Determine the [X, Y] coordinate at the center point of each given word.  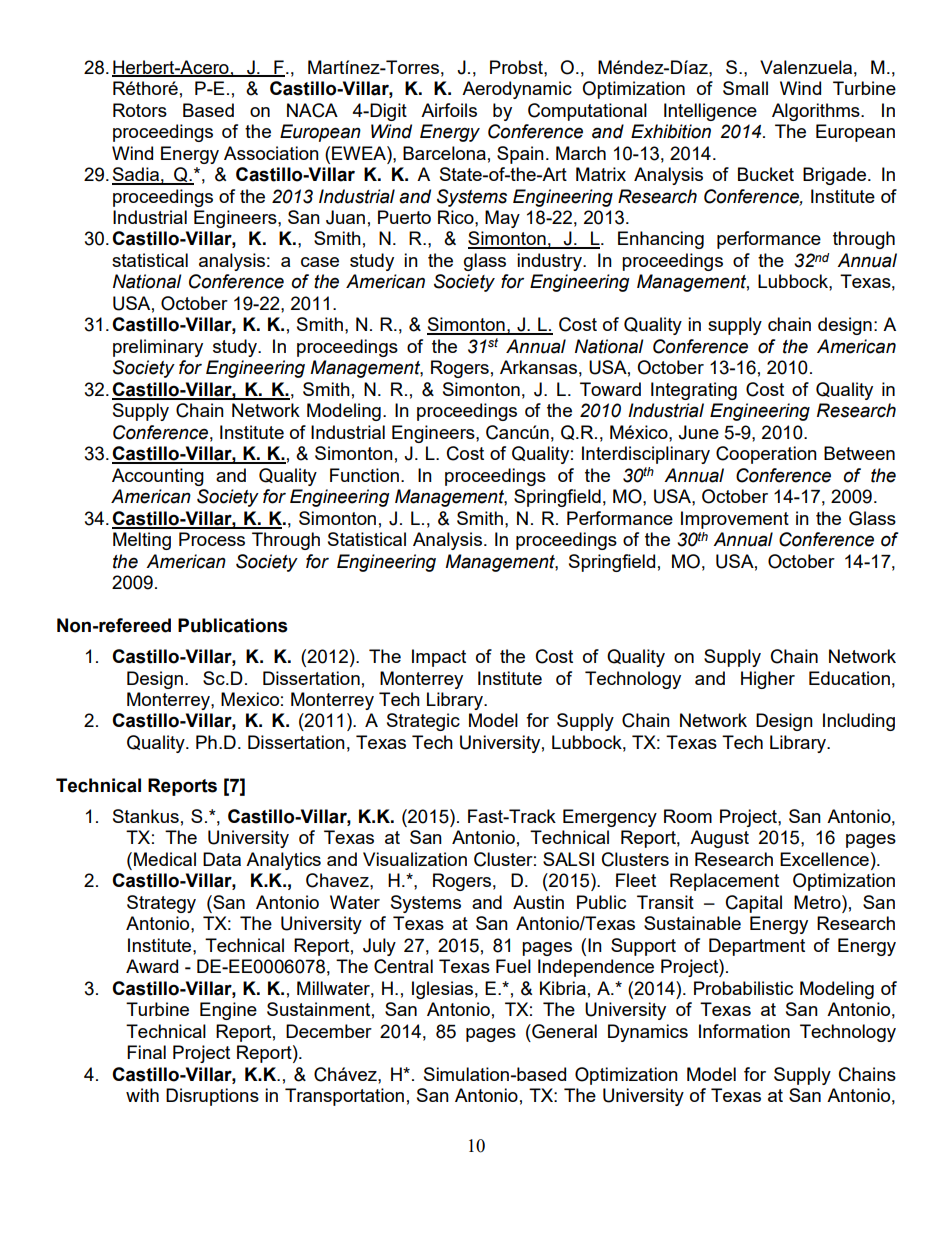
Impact [439, 658]
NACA [312, 110]
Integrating [694, 391]
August [719, 839]
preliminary [158, 348]
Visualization [415, 859]
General [563, 1031]
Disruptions [212, 1097]
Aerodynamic [517, 90]
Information [744, 1031]
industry [550, 262]
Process [212, 539]
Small [745, 88]
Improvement [735, 520]
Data [222, 859]
